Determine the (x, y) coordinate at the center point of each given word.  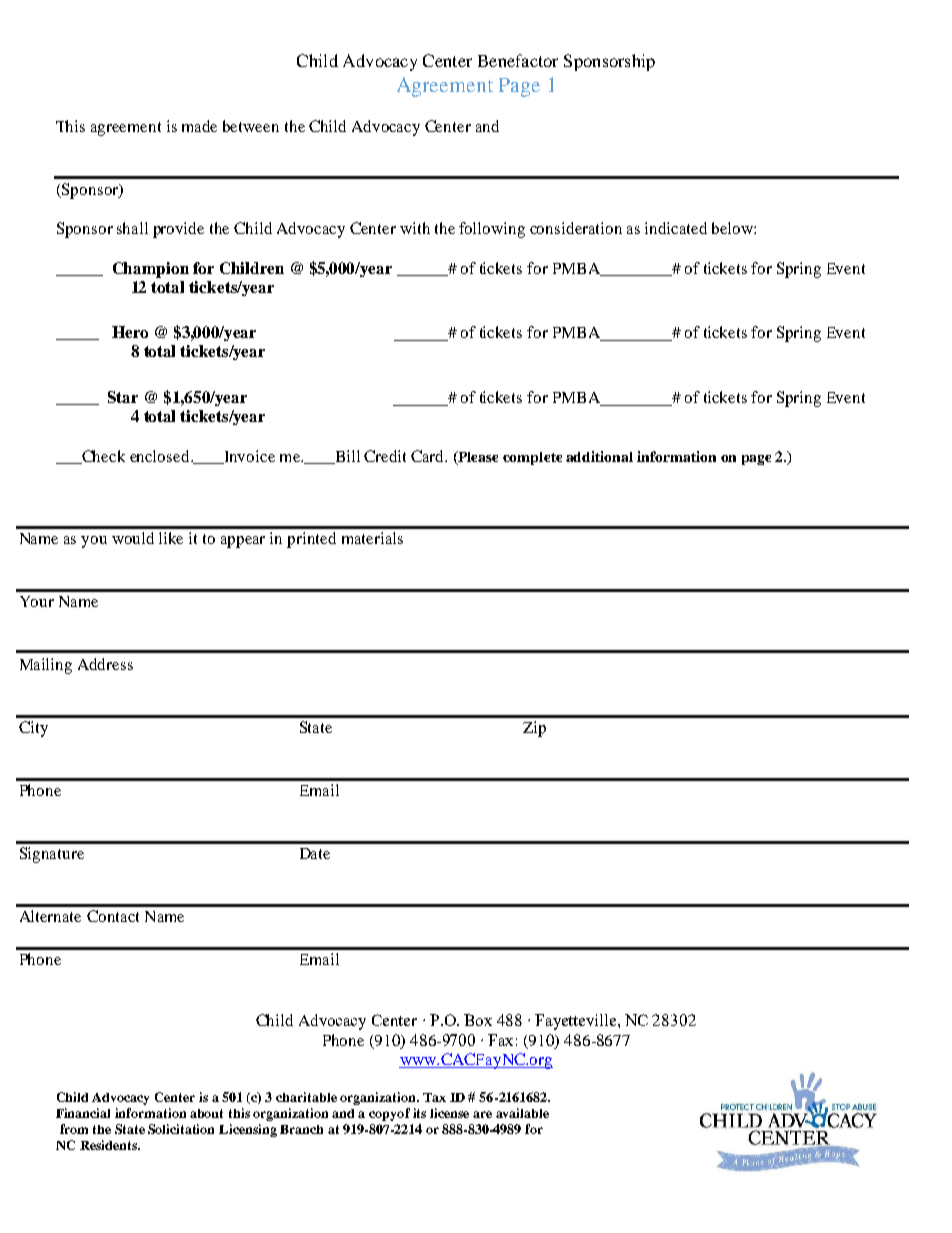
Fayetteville (577, 1022)
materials (372, 538)
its (419, 1113)
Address (105, 664)
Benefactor (518, 60)
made (199, 126)
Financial (83, 1113)
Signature (52, 855)
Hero (130, 332)
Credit (385, 456)
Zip (534, 729)
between (251, 126)
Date (315, 853)
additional (599, 456)
